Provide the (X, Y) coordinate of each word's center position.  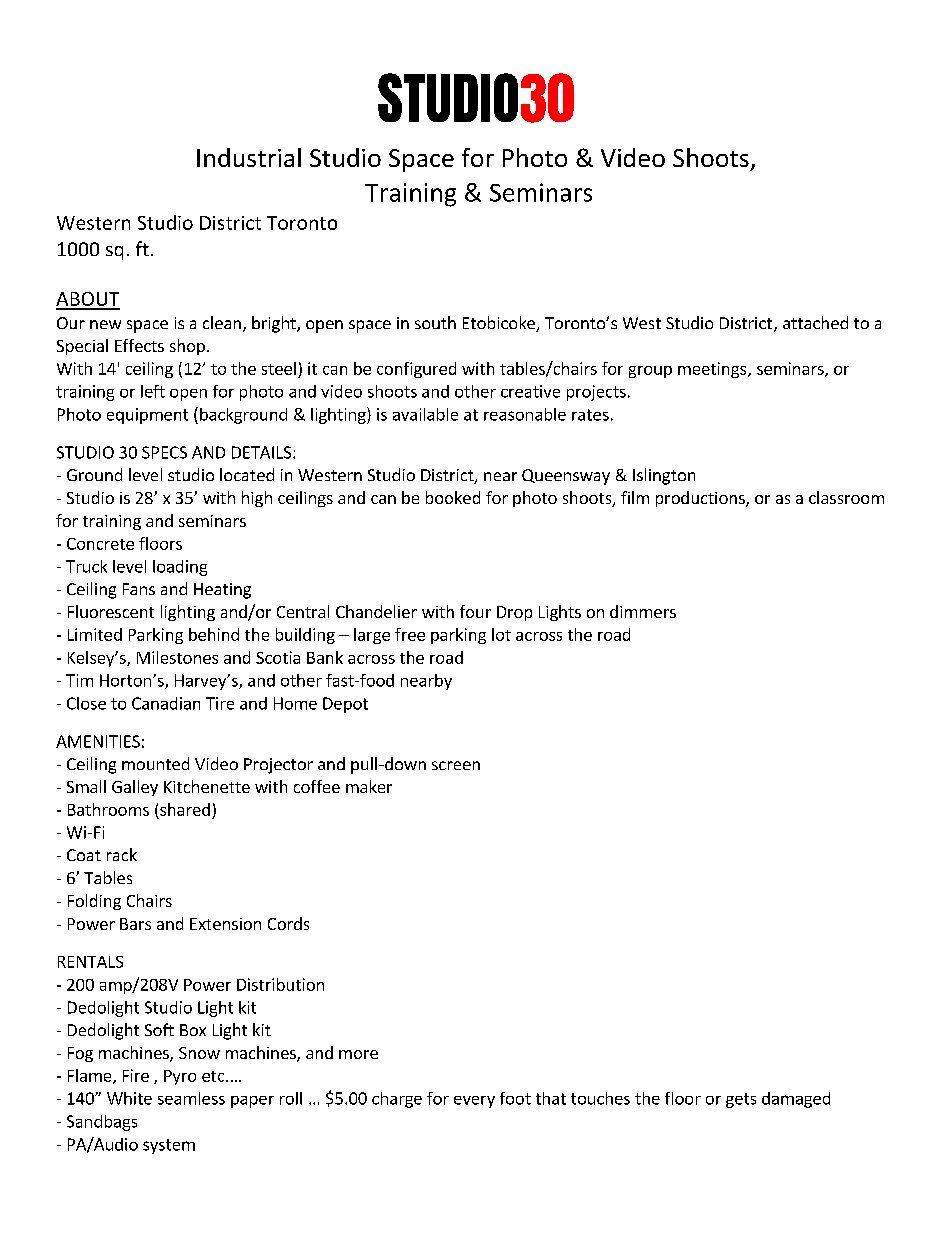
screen (456, 765)
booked (453, 497)
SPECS (164, 452)
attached (815, 322)
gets (741, 1100)
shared (185, 809)
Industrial (249, 157)
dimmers (643, 611)
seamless (191, 1098)
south (435, 322)
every (474, 1102)
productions (701, 499)
